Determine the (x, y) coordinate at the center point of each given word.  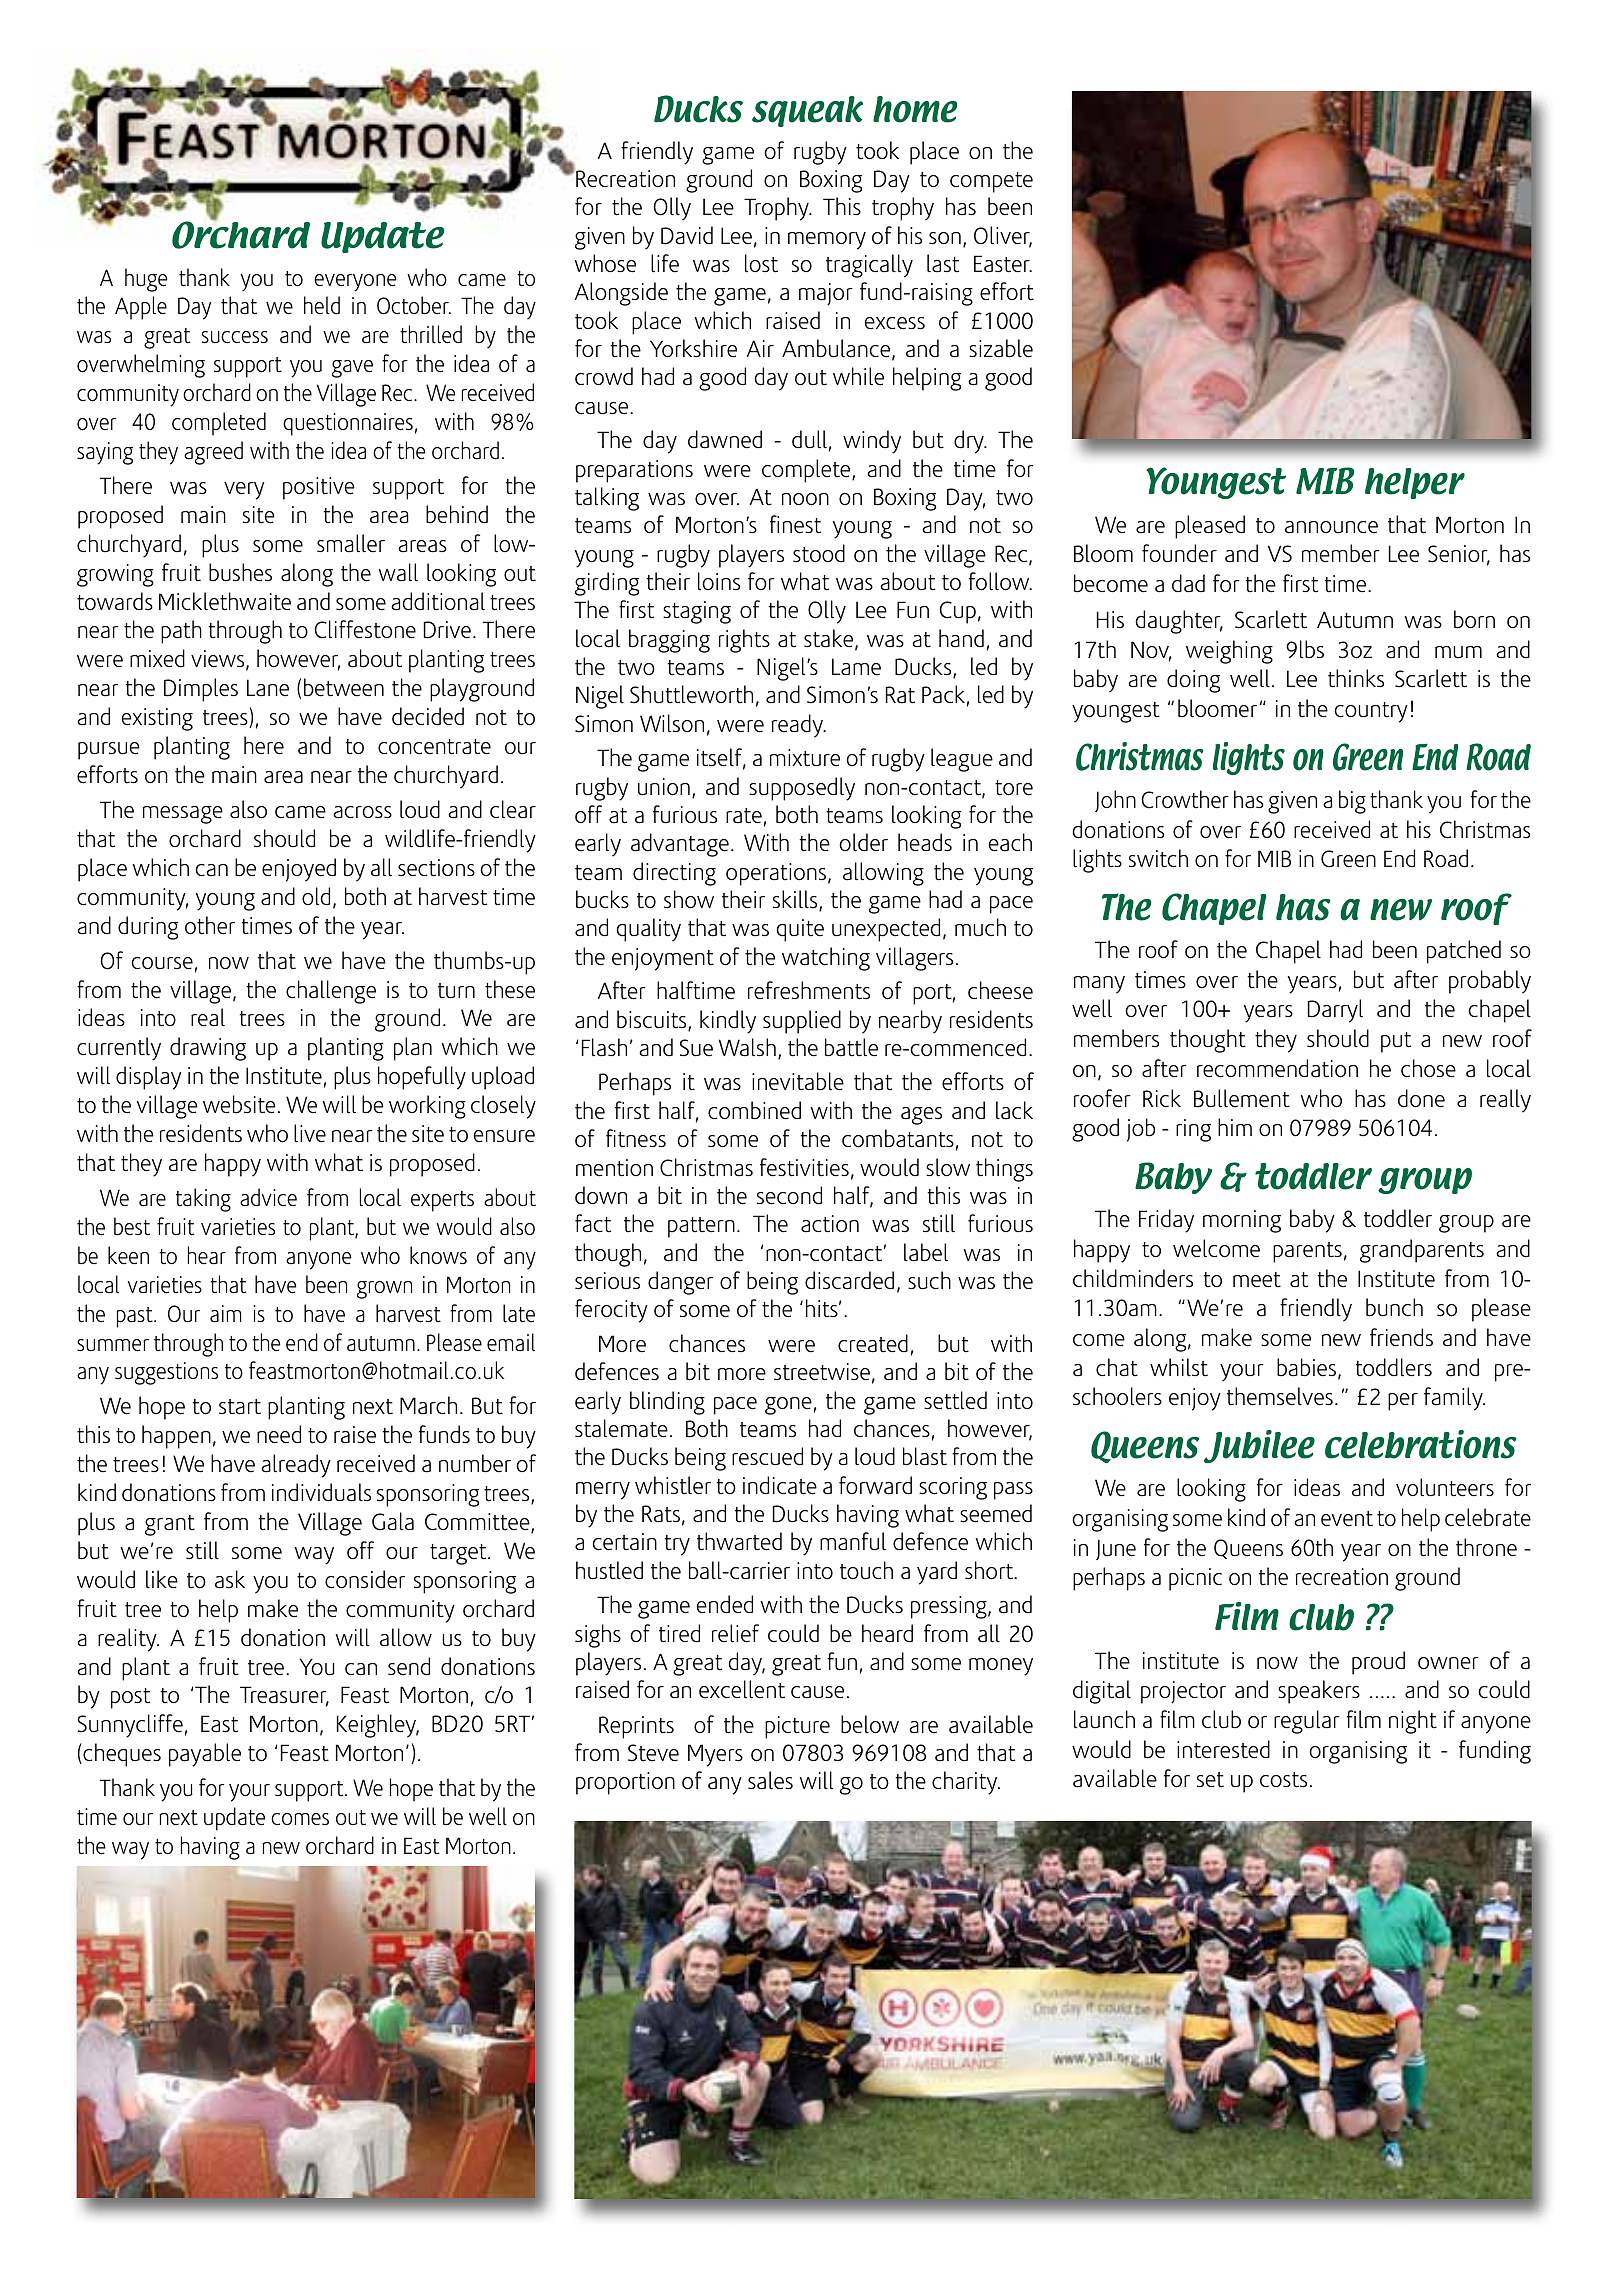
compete (991, 182)
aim (225, 1314)
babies (1308, 1368)
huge (146, 280)
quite (800, 930)
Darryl (1335, 1011)
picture (797, 1727)
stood (819, 553)
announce (1331, 527)
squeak (807, 111)
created (873, 1343)
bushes (240, 572)
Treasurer (284, 1696)
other (210, 925)
